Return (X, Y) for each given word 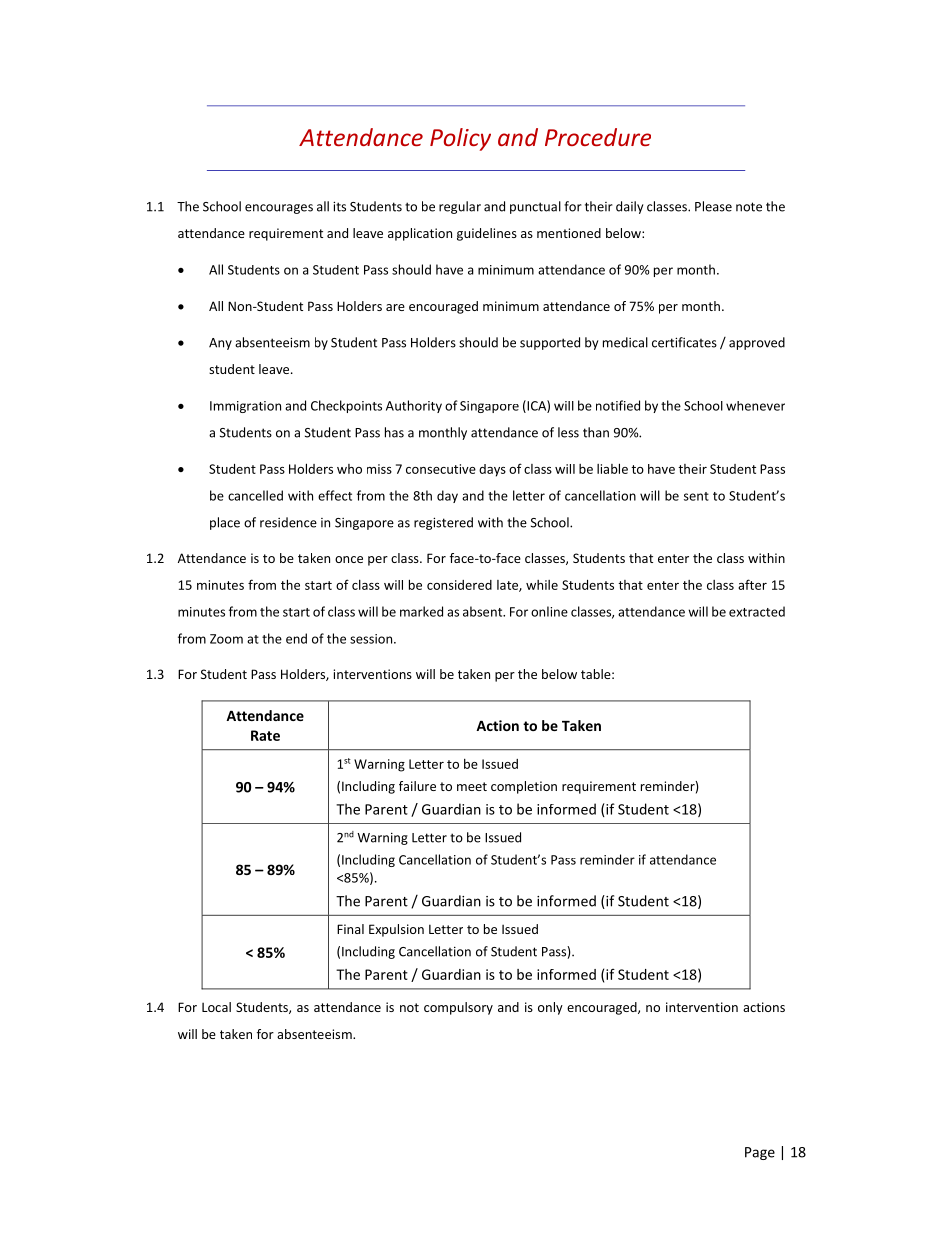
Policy (460, 139)
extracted (757, 611)
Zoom (226, 639)
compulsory (458, 1008)
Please (713, 206)
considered (459, 585)
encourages (279, 209)
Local (216, 1007)
